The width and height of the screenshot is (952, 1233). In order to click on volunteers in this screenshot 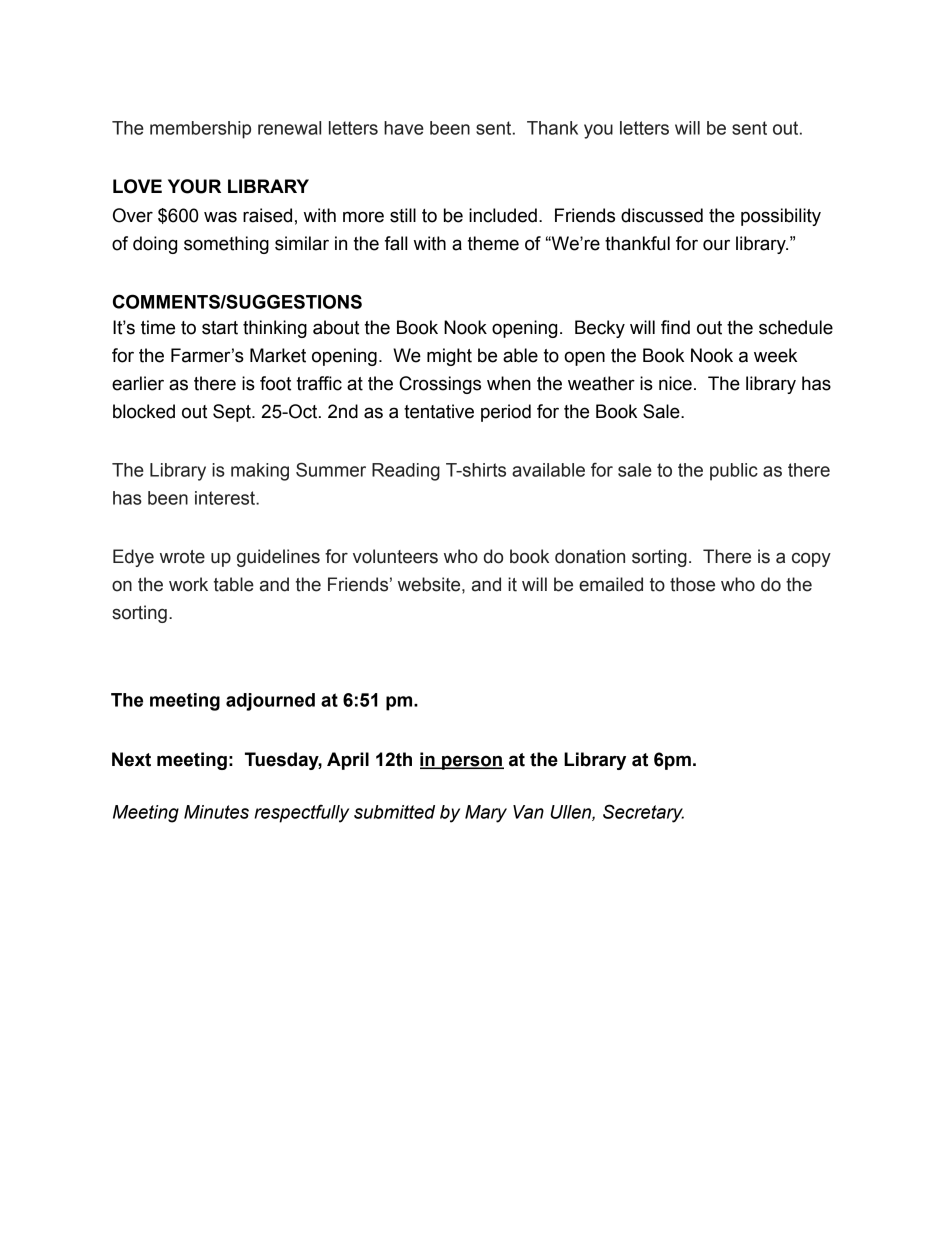, I will do `click(395, 556)`.
